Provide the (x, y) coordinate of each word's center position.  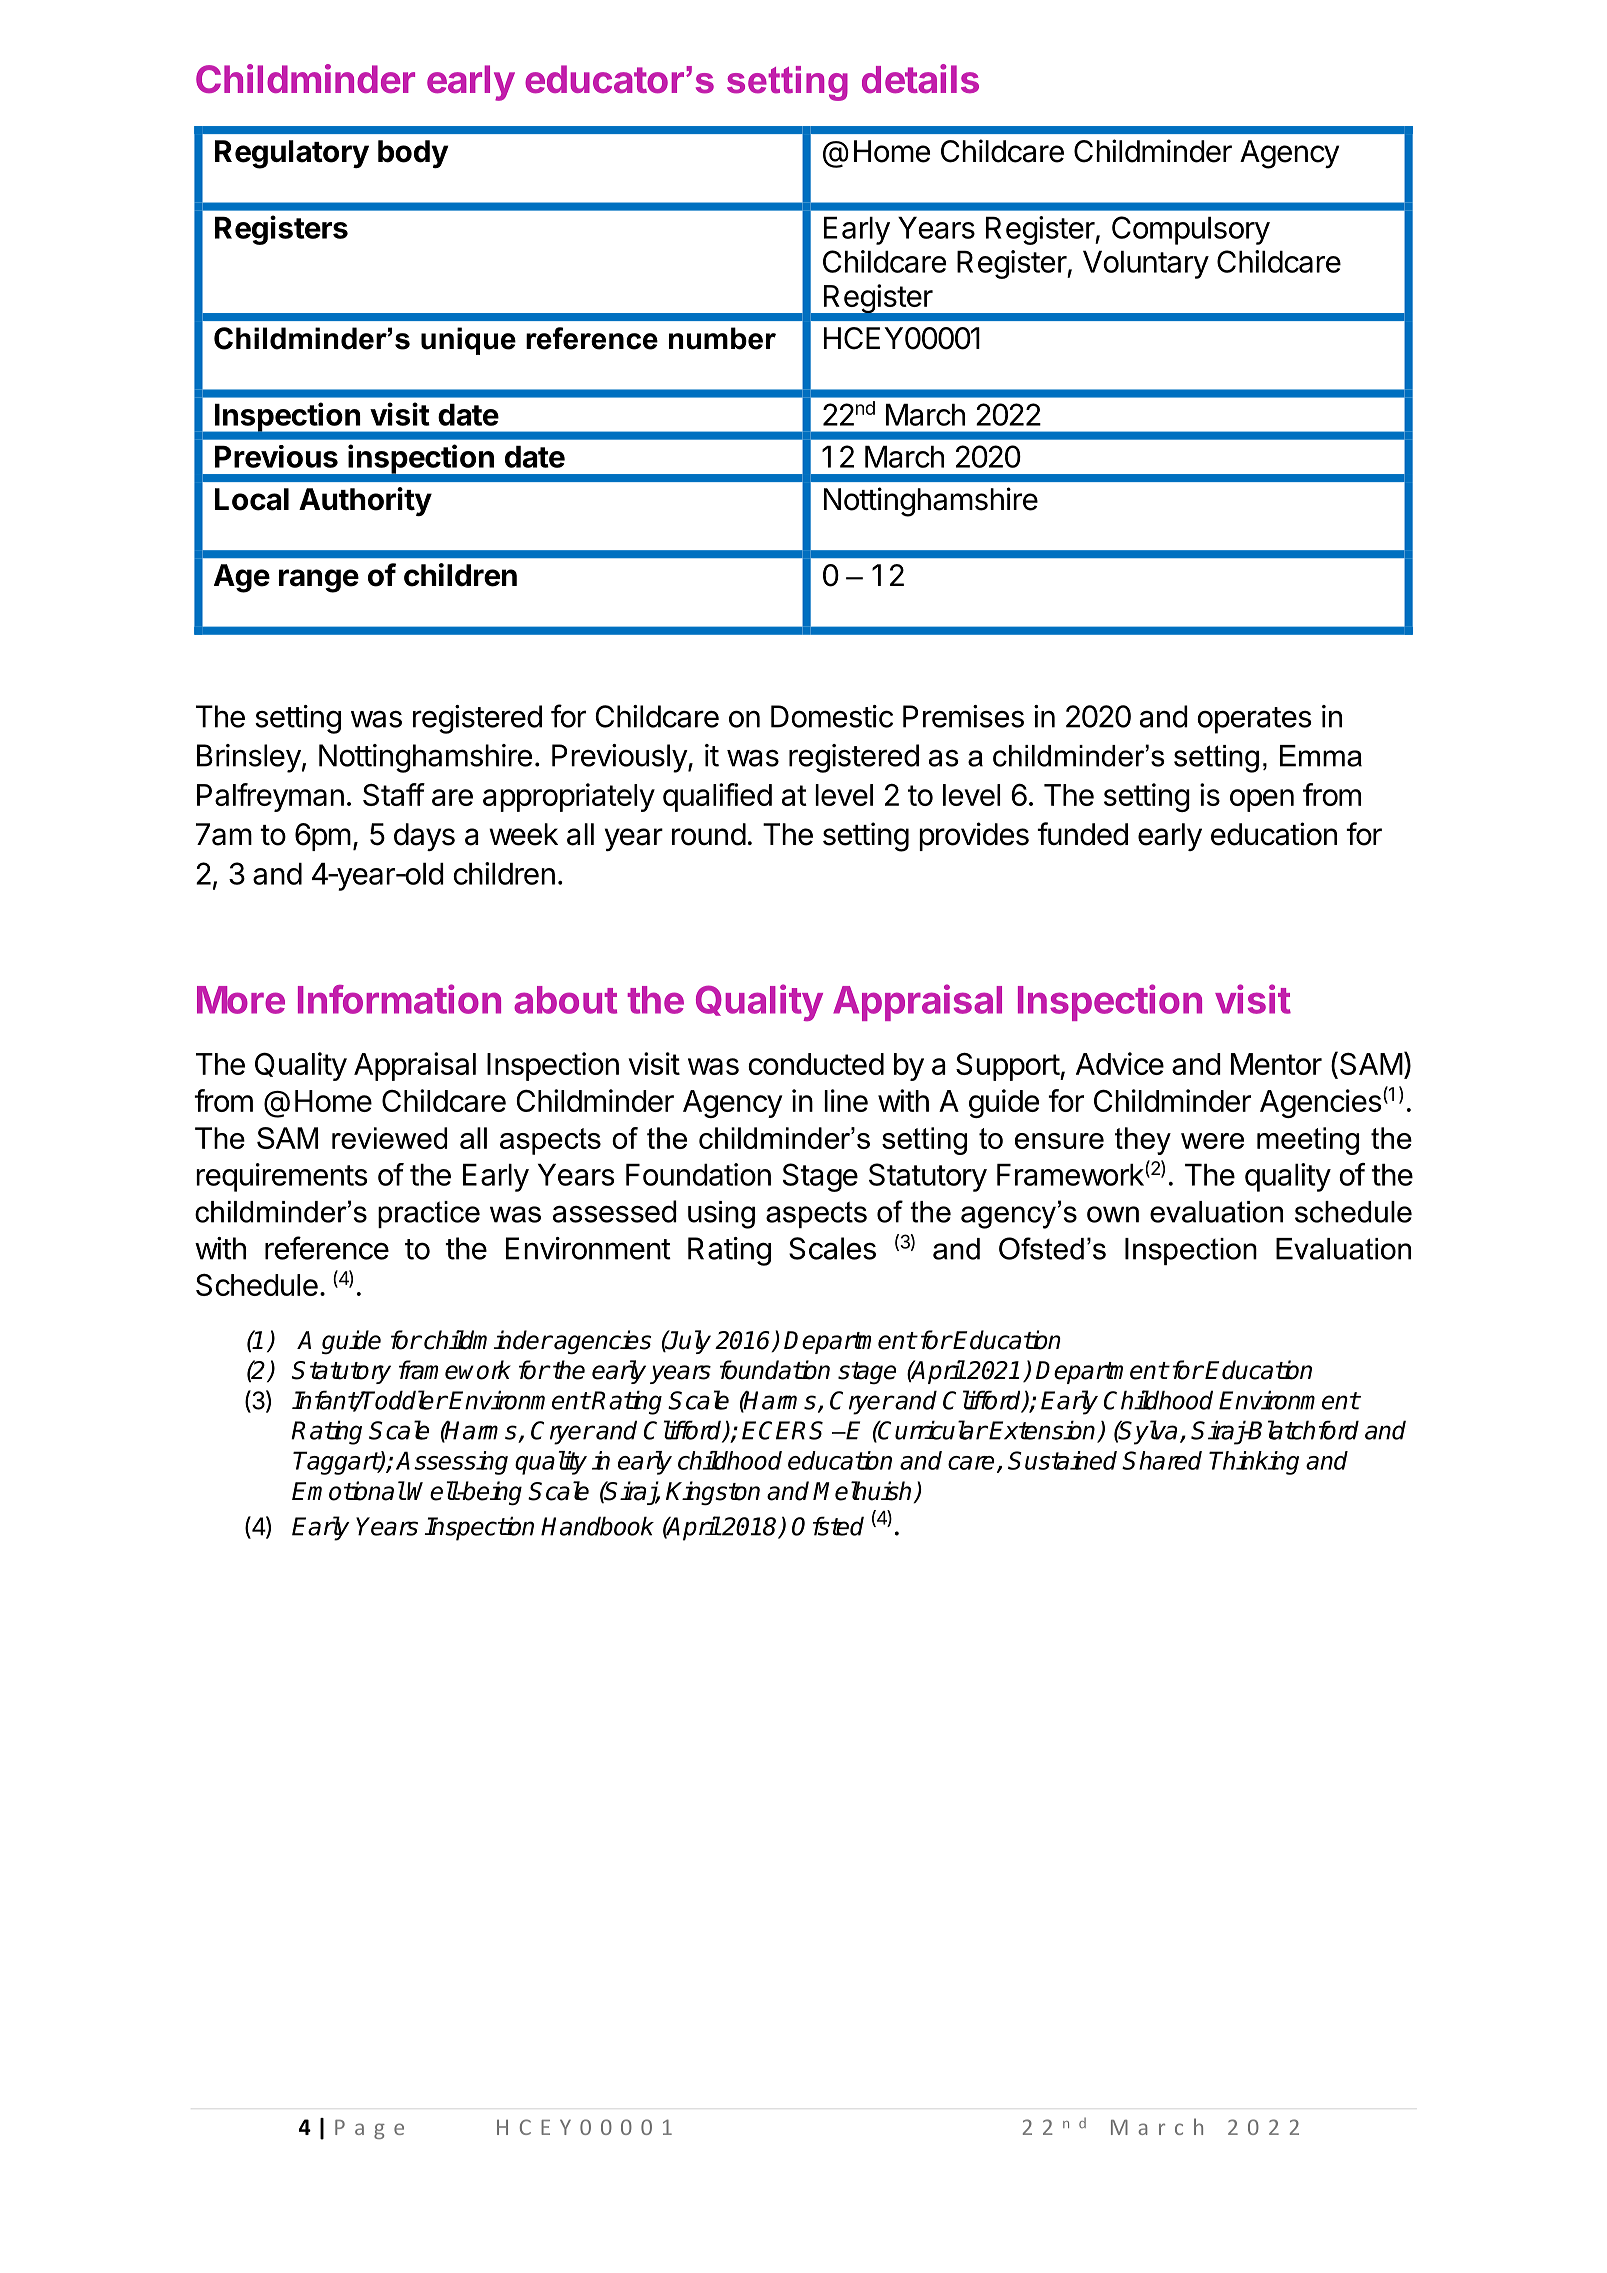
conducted (816, 1064)
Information (399, 999)
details (920, 78)
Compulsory (1191, 230)
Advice (1120, 1063)
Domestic (832, 716)
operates (1254, 720)
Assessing (452, 1463)
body (413, 154)
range (319, 581)
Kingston (713, 1493)
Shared (1162, 1460)
